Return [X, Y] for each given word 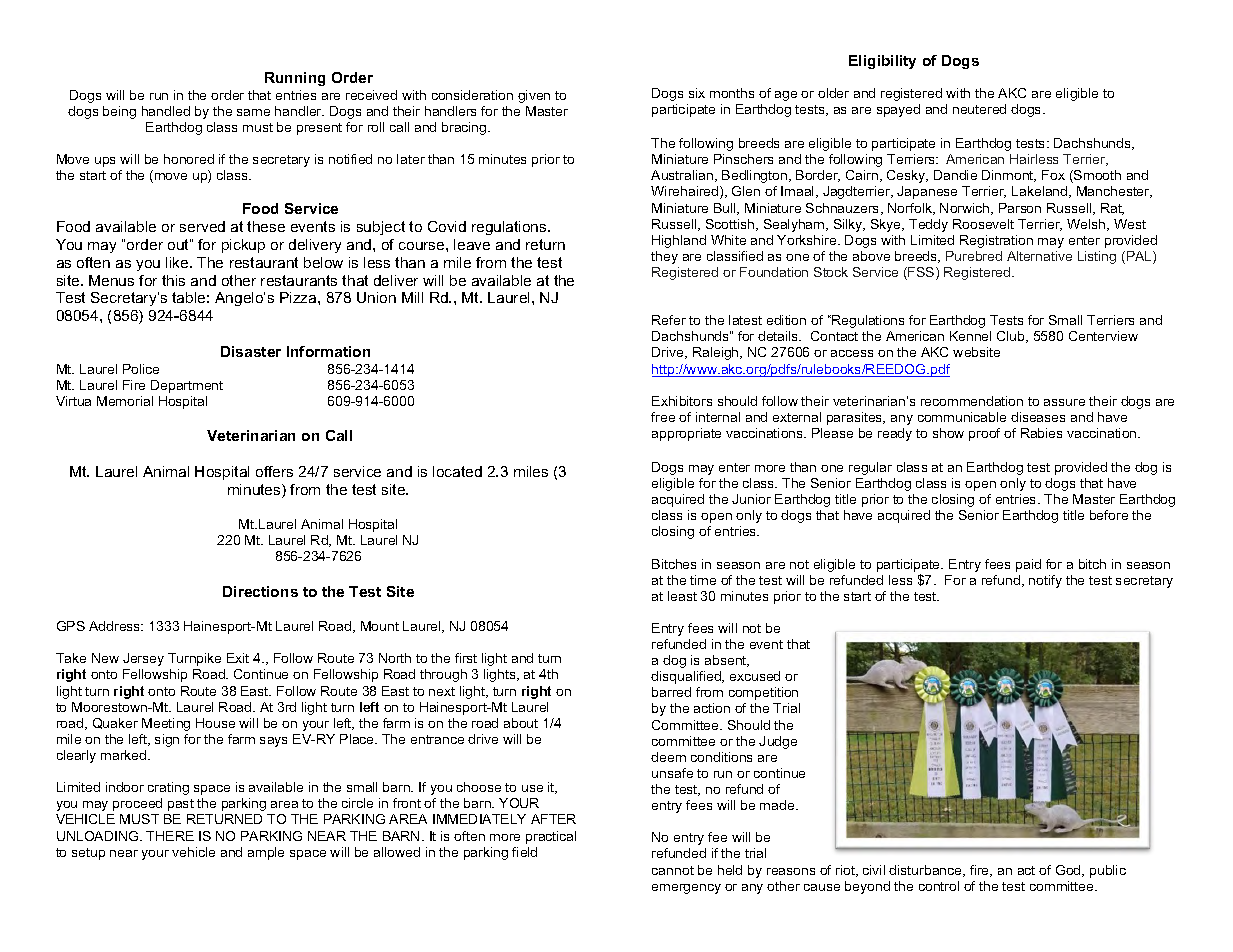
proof [984, 434]
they [664, 257]
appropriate [686, 434]
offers [274, 471]
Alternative [1039, 256]
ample [266, 853]
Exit [238, 658]
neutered [979, 109]
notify [1045, 581]
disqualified [687, 677]
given [534, 96]
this [173, 280]
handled [166, 111]
